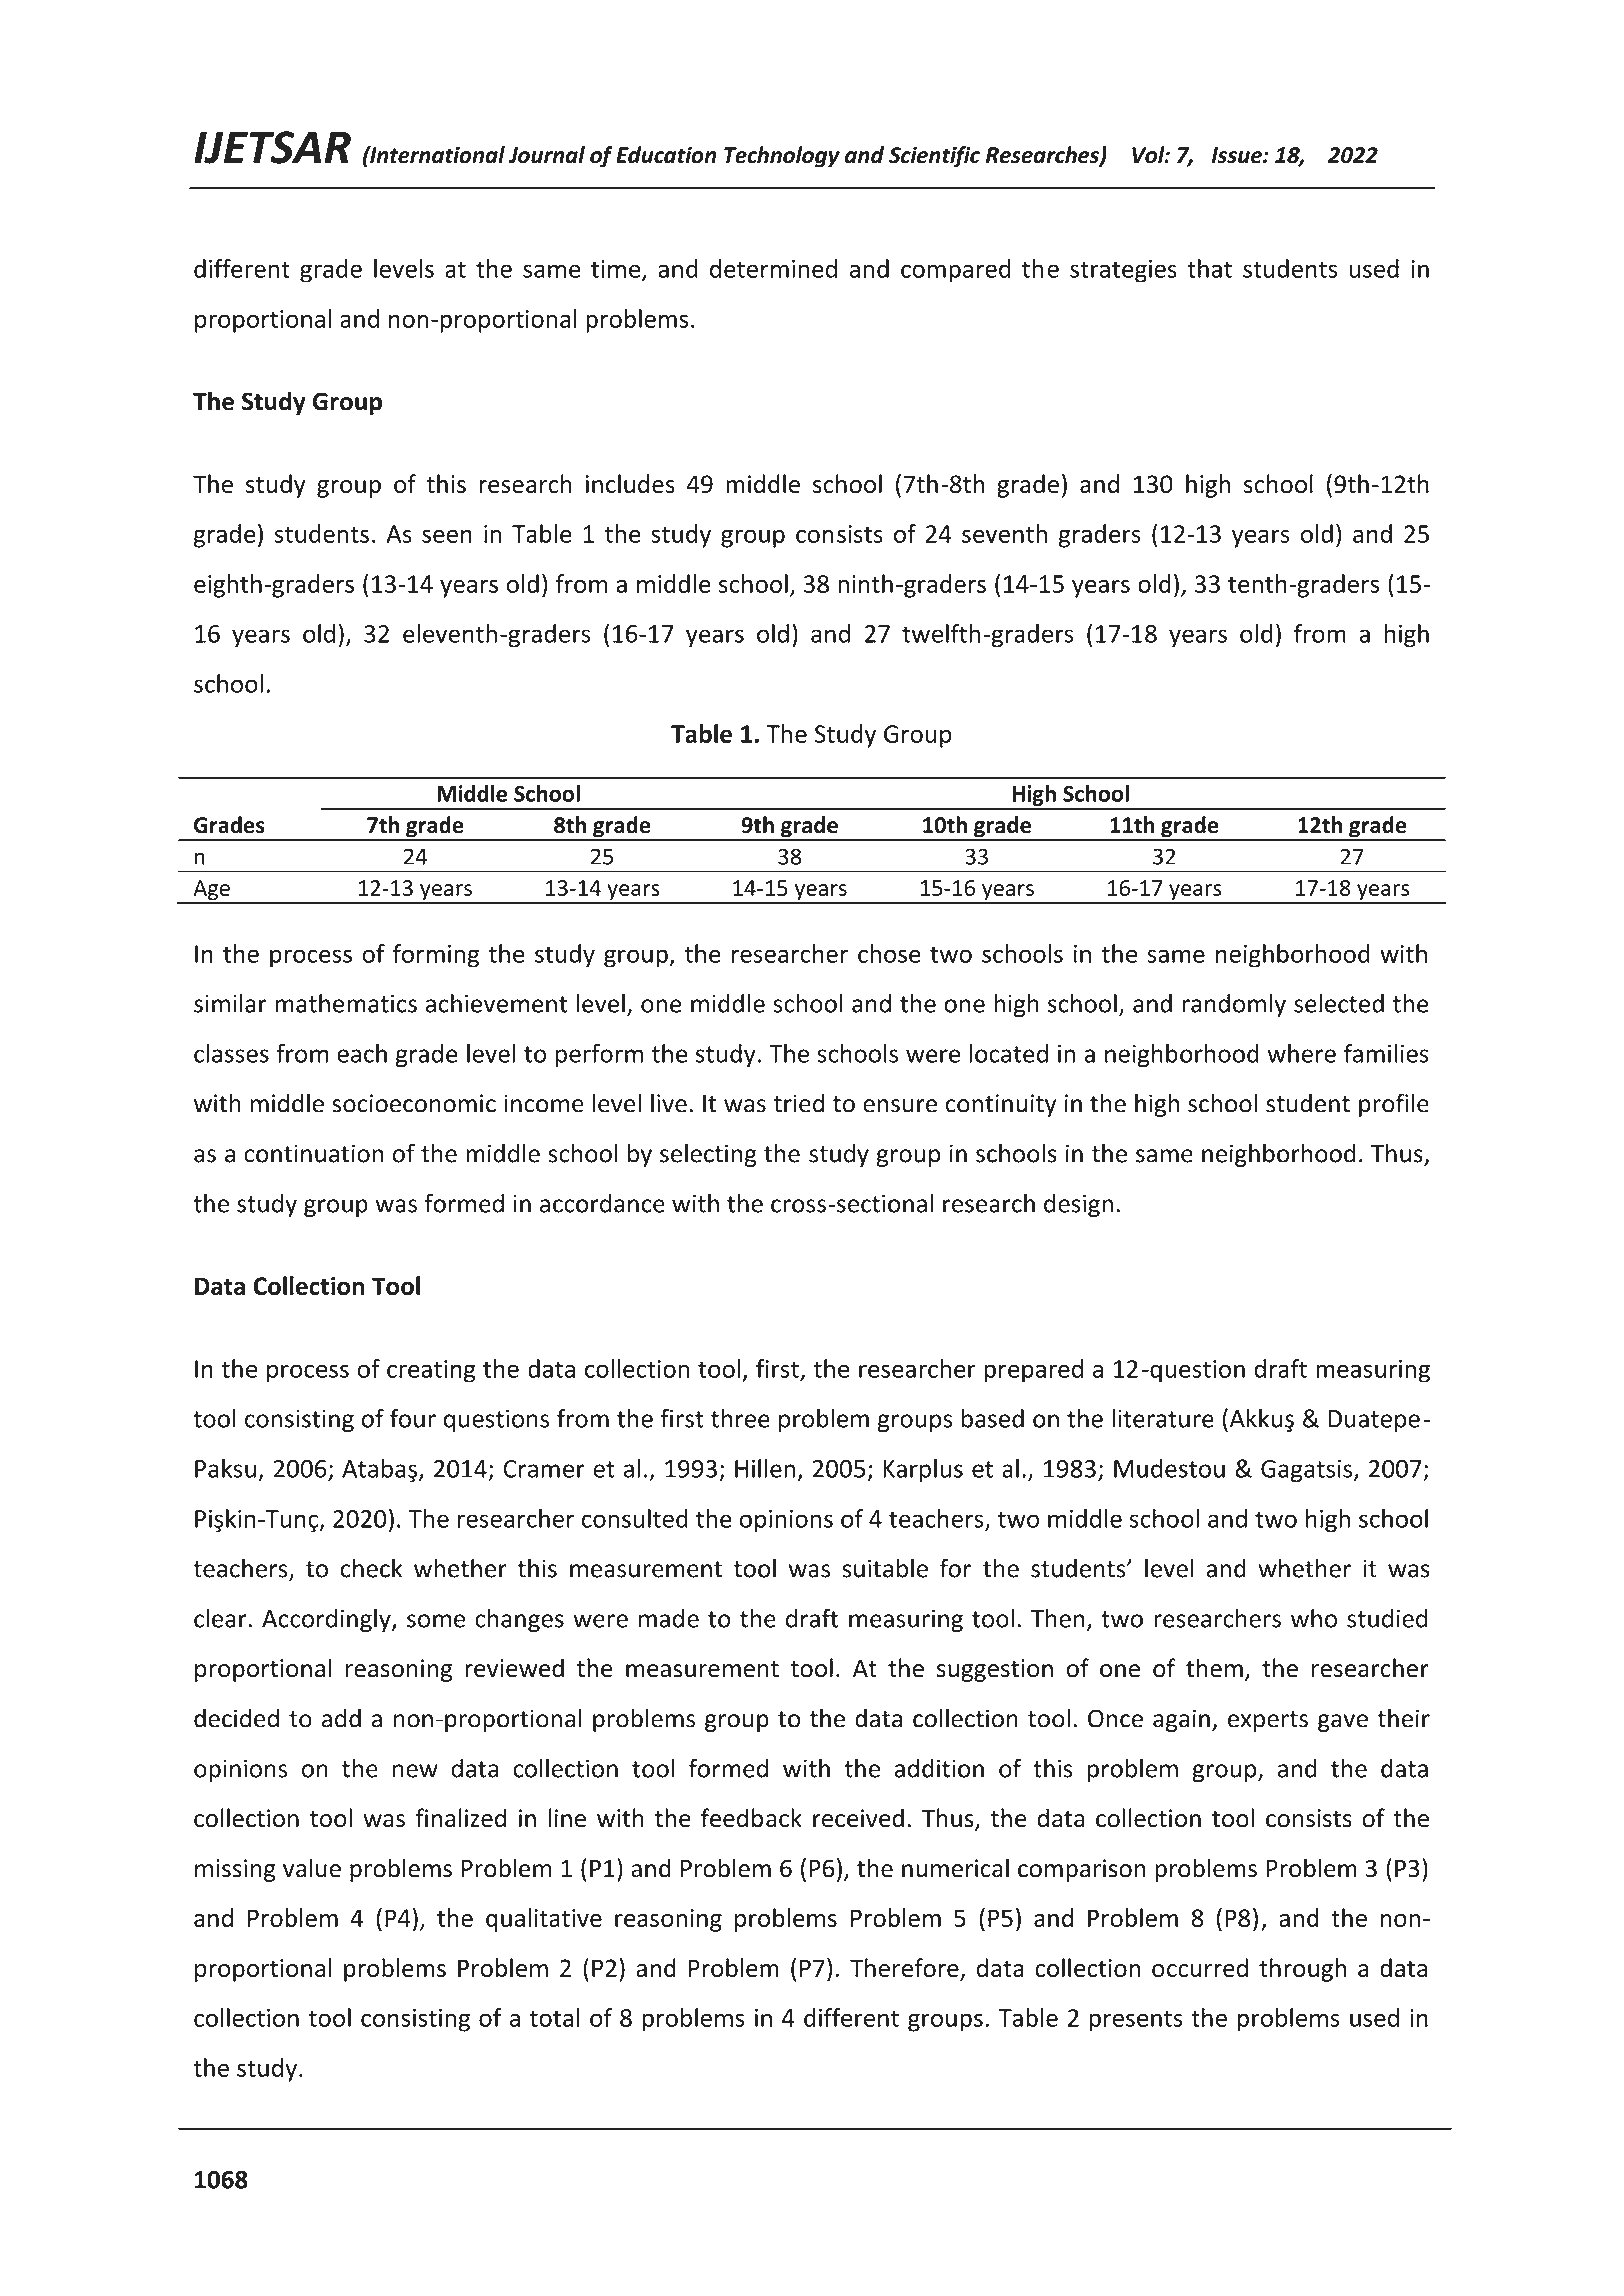 This screenshot has height=2296, width=1624. What do you see at coordinates (1301, 1053) in the screenshot?
I see `where` at bounding box center [1301, 1053].
